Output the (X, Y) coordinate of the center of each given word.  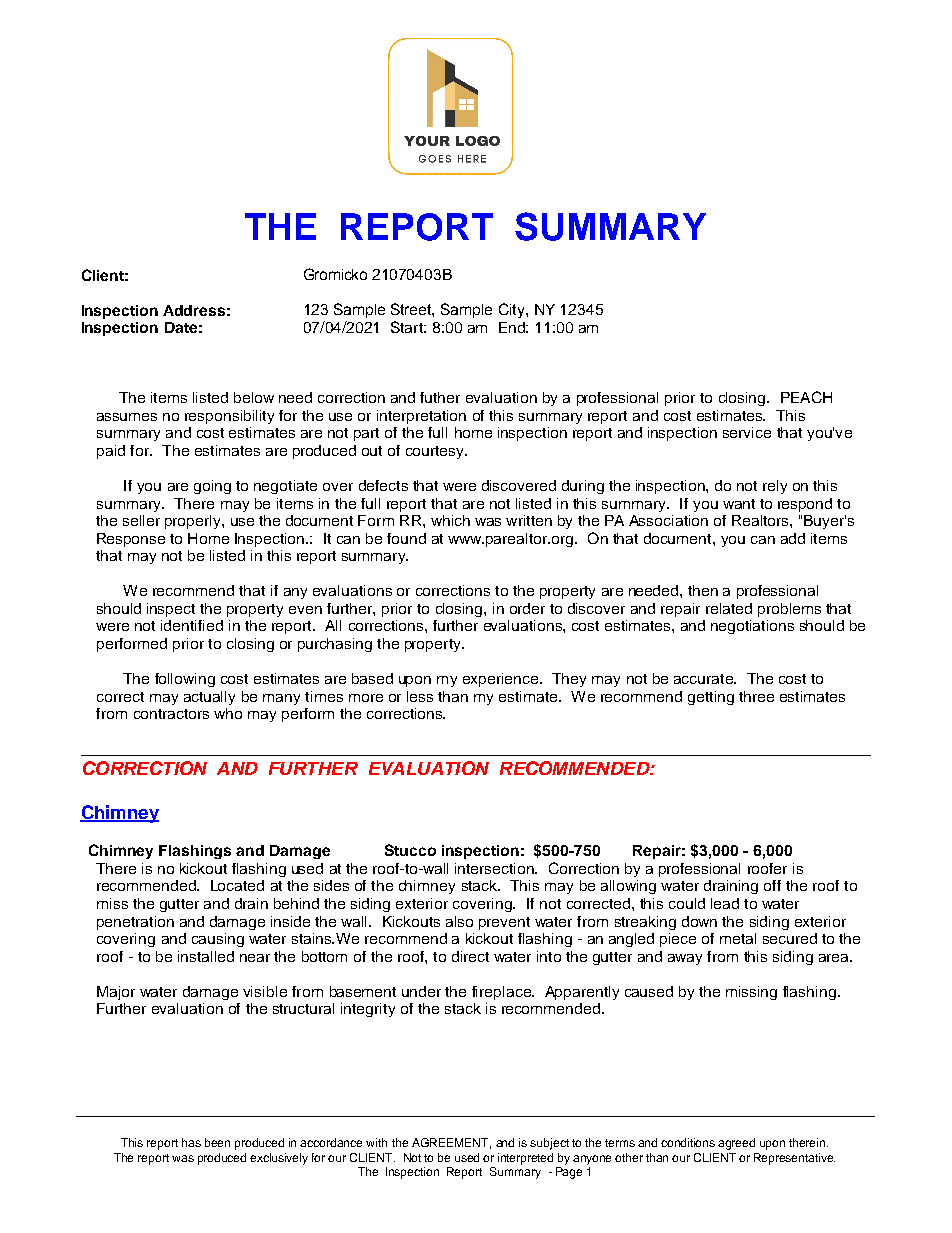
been (217, 1142)
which (450, 520)
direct (470, 956)
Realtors (761, 520)
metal (738, 938)
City (513, 310)
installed (206, 956)
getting (711, 698)
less (420, 696)
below (254, 397)
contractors (171, 714)
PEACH (806, 397)
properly (194, 522)
